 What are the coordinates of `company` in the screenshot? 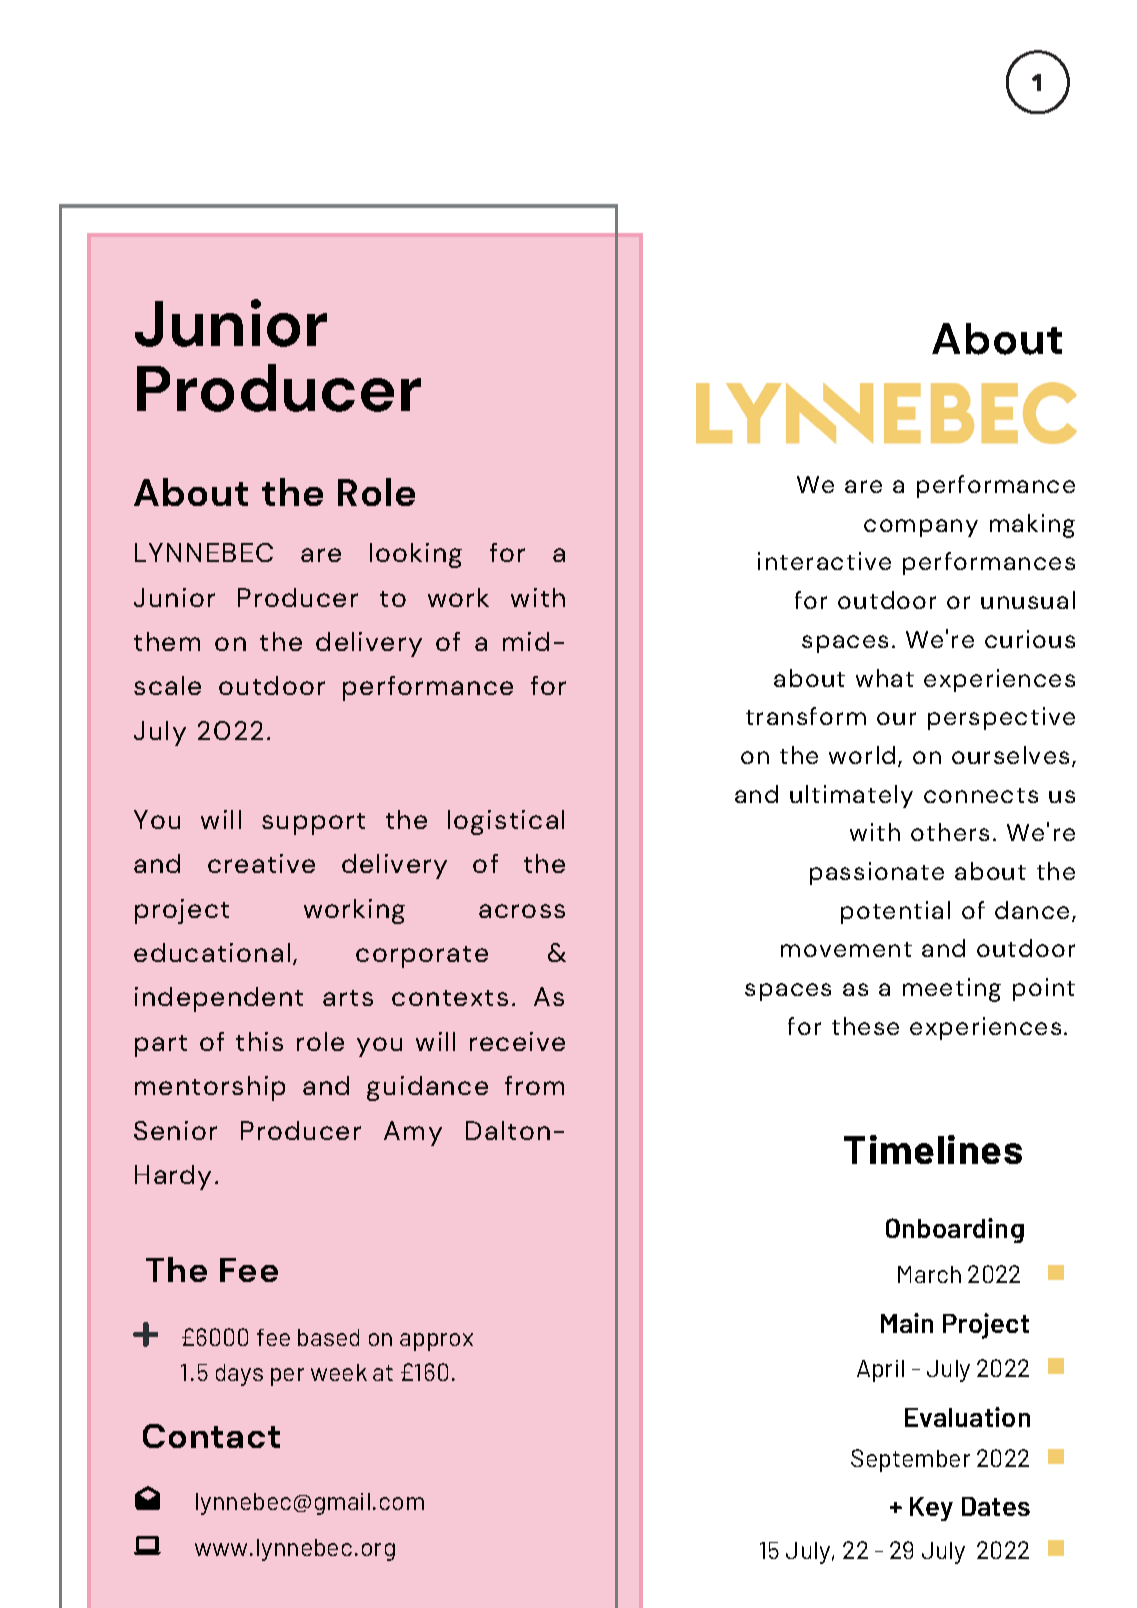 It's located at (921, 528).
